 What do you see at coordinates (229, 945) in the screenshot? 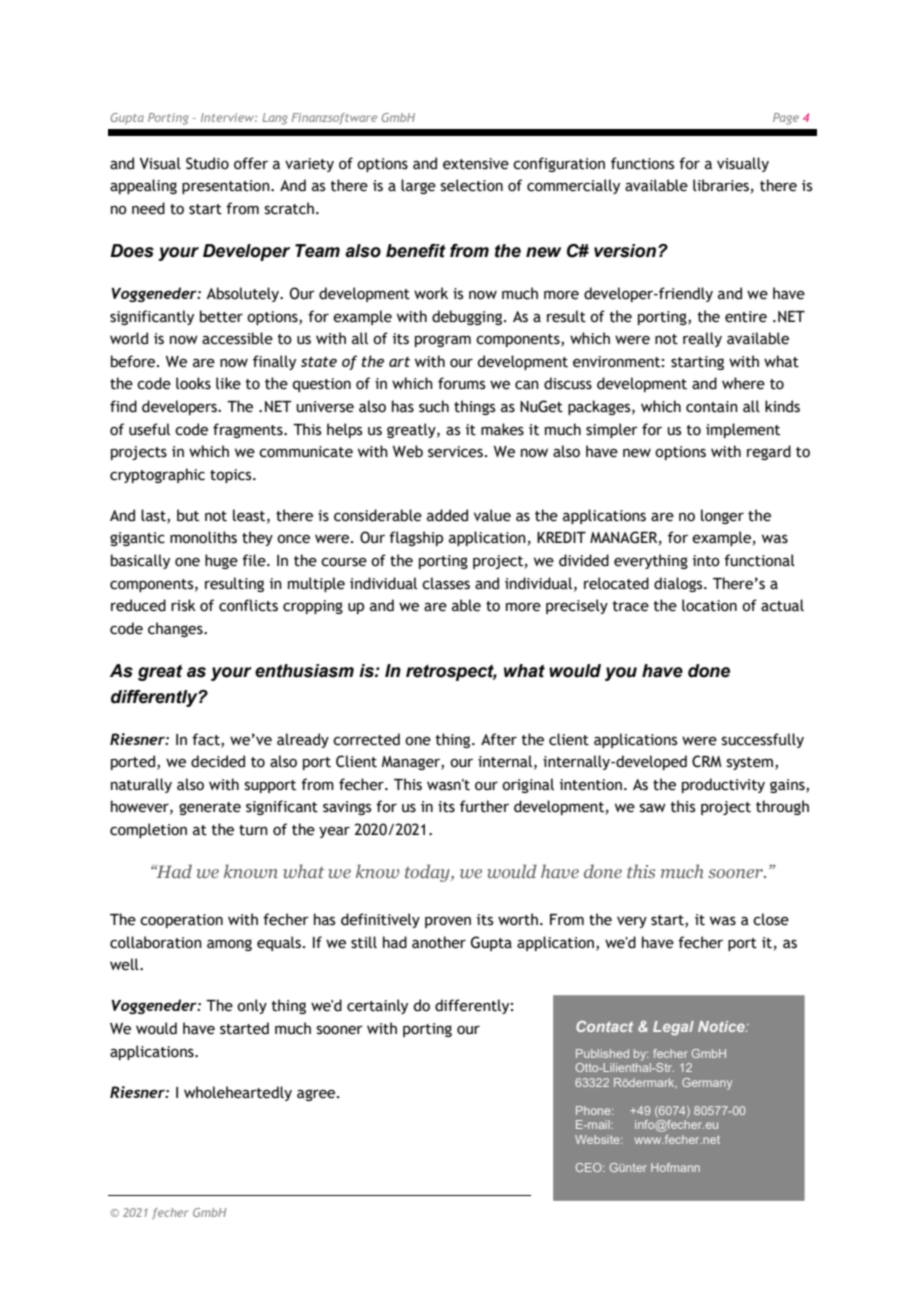
I see `among` at bounding box center [229, 945].
